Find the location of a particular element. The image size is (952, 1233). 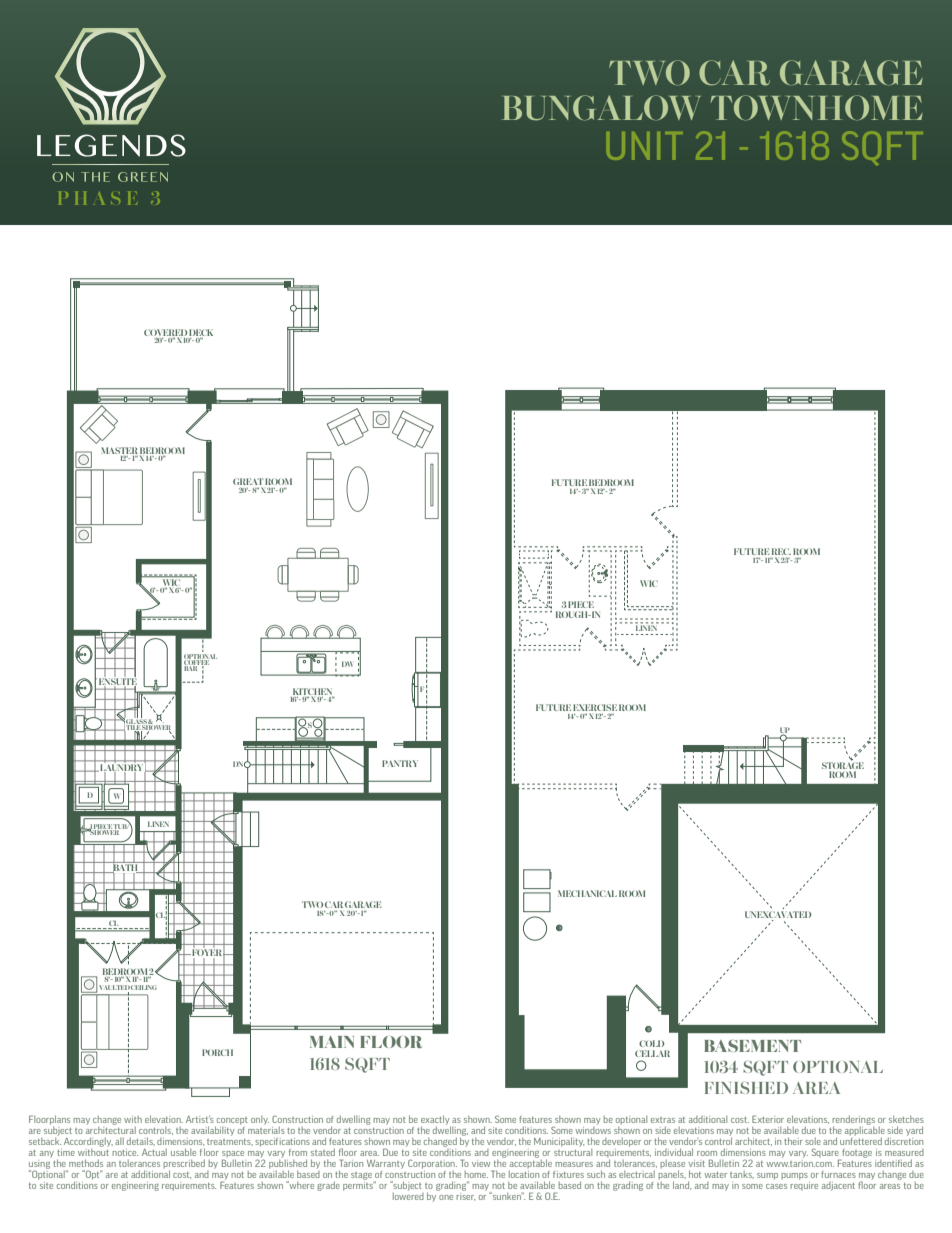

EXERCISE is located at coordinates (595, 707).
